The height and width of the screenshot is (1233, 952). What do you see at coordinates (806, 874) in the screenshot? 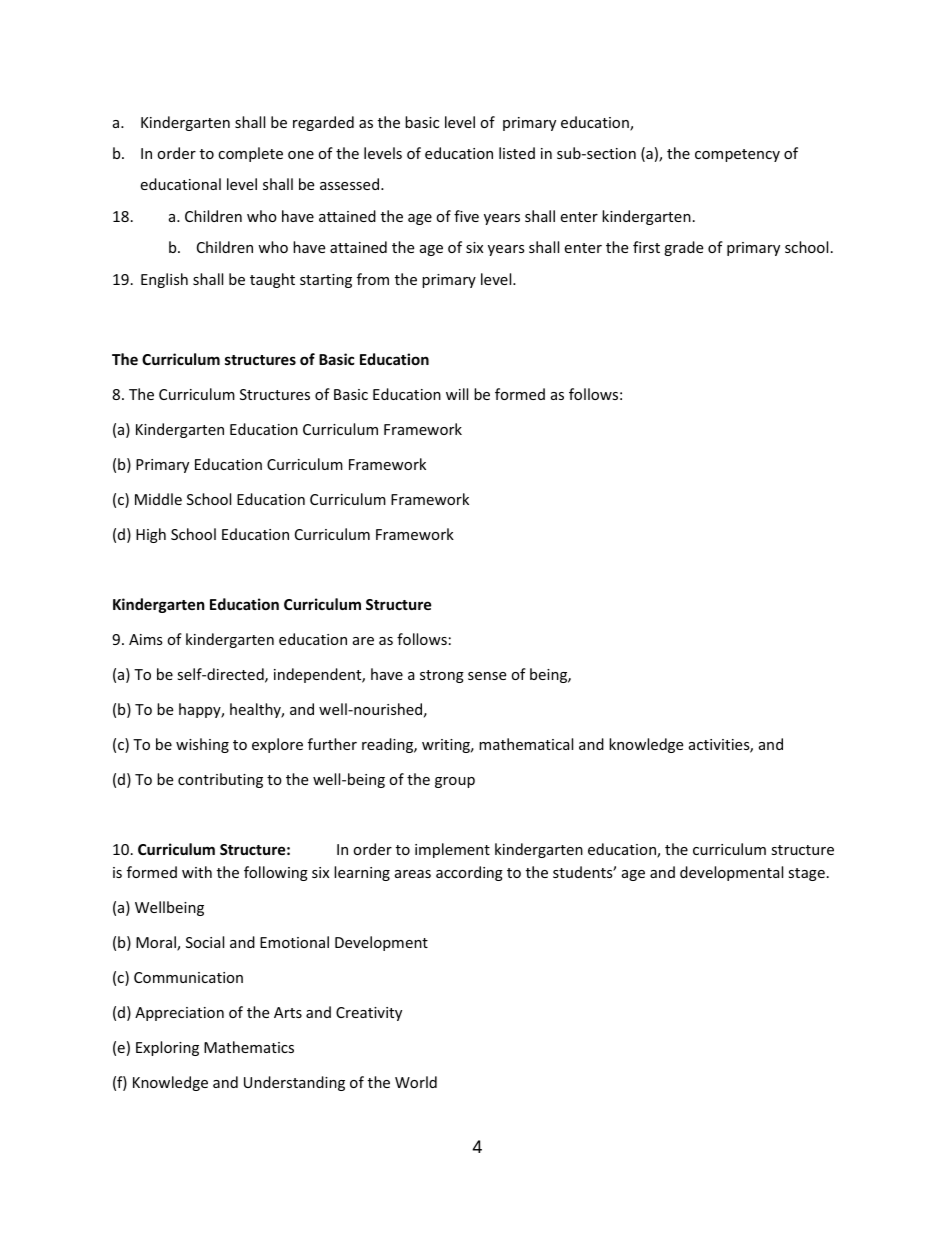
I see `stage` at bounding box center [806, 874].
